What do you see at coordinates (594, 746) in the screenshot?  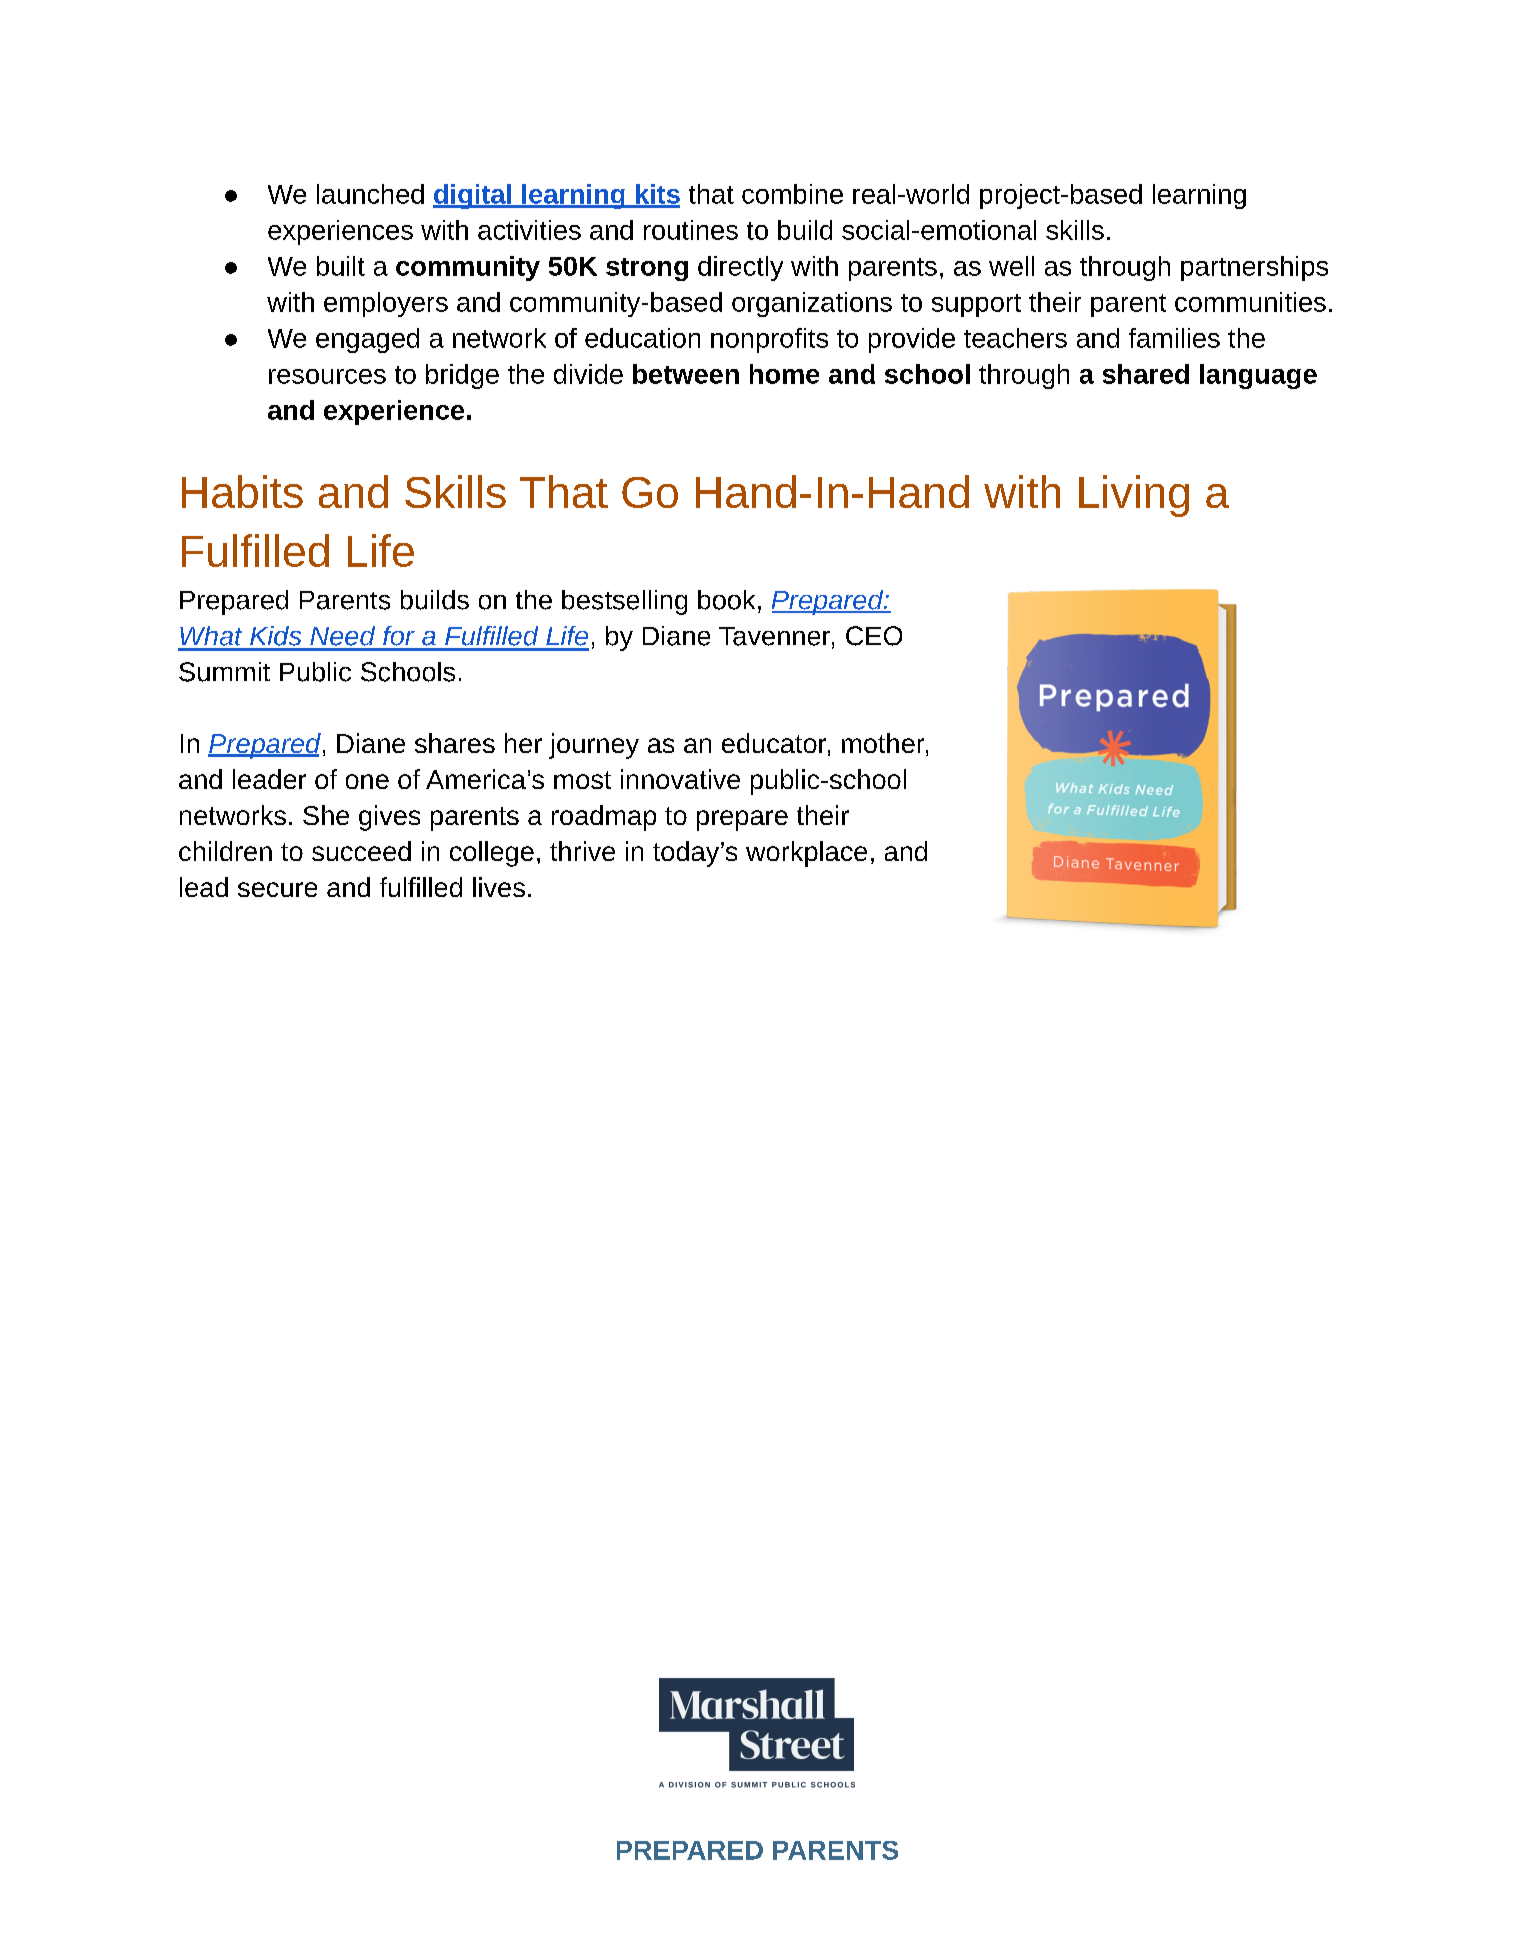 I see `journey` at bounding box center [594, 746].
